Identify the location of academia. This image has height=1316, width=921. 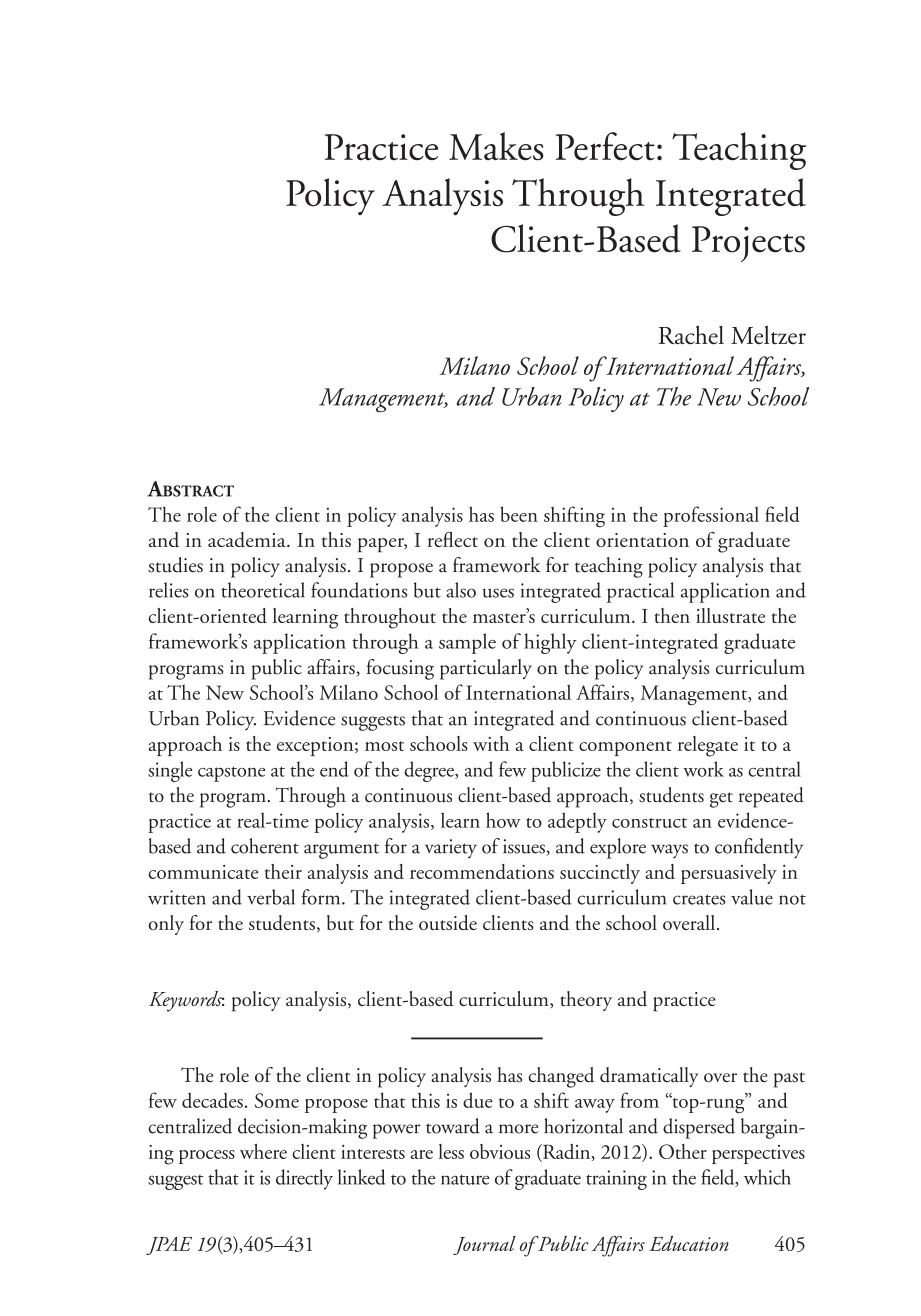
(248, 539).
